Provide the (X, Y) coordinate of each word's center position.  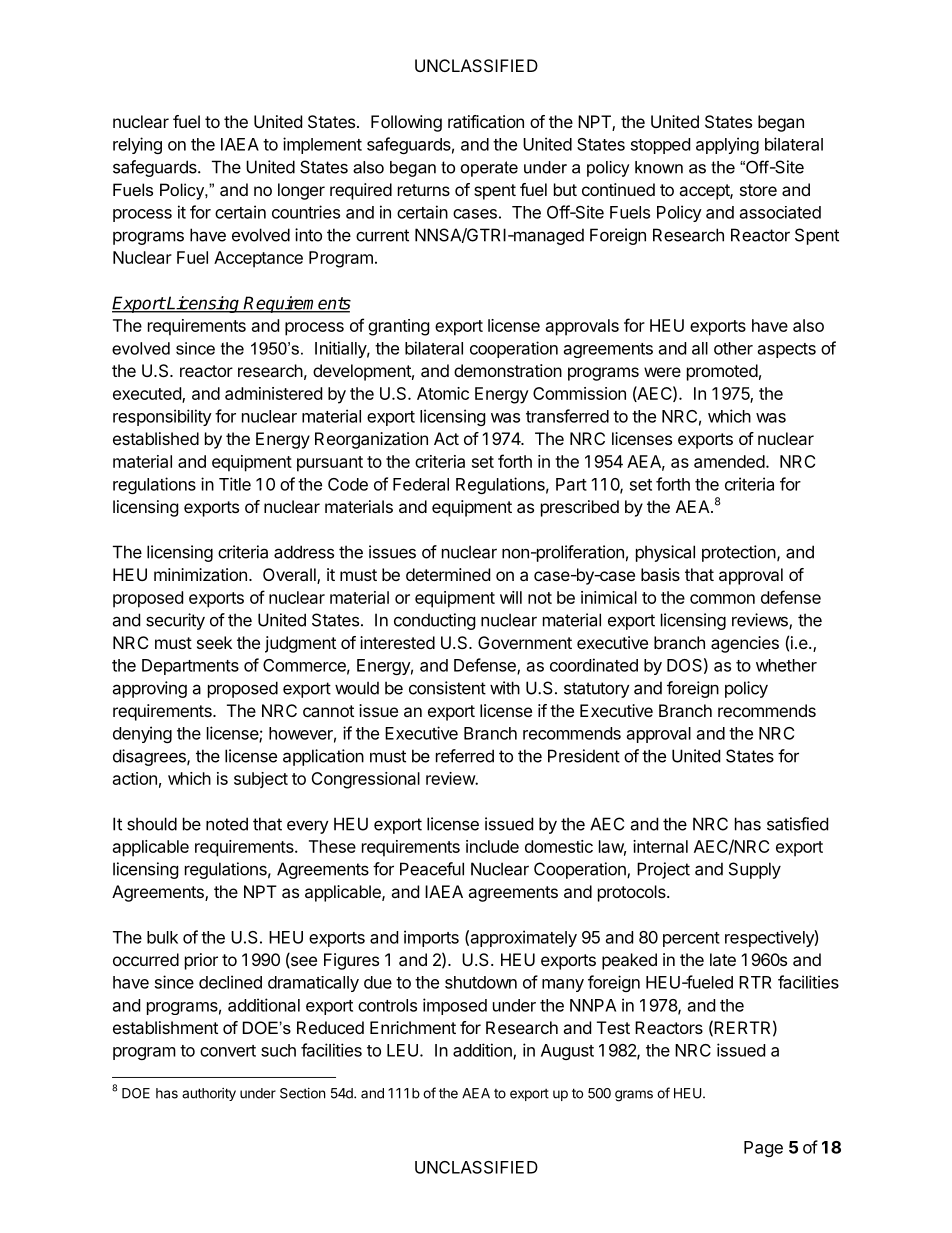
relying (137, 145)
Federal (421, 484)
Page (763, 1149)
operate (489, 169)
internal (660, 846)
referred (465, 756)
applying (727, 145)
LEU (402, 1050)
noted (227, 824)
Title (235, 484)
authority (209, 1094)
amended (729, 461)
